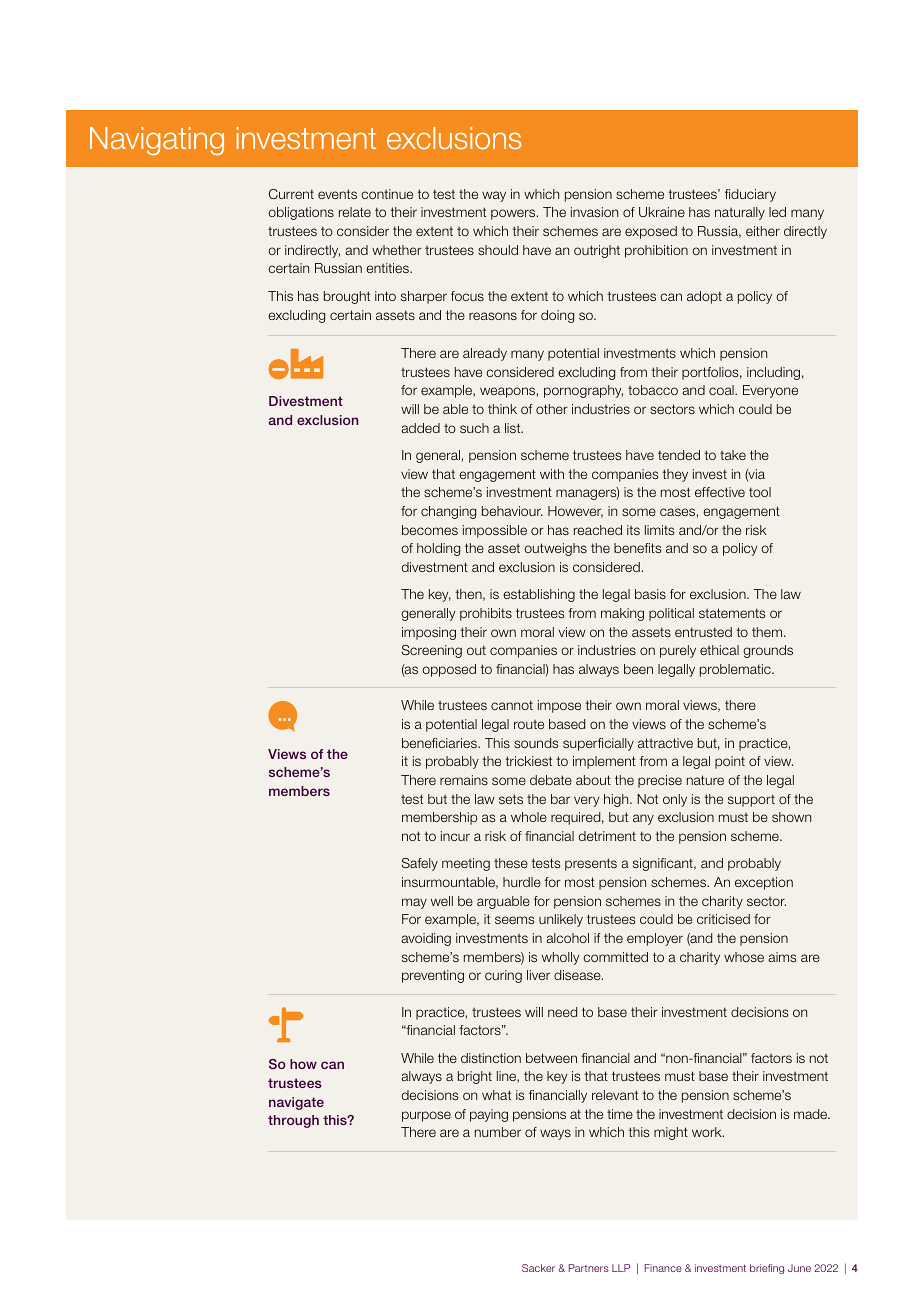  Describe the element at coordinates (514, 214) in the screenshot. I see `powers` at that location.
